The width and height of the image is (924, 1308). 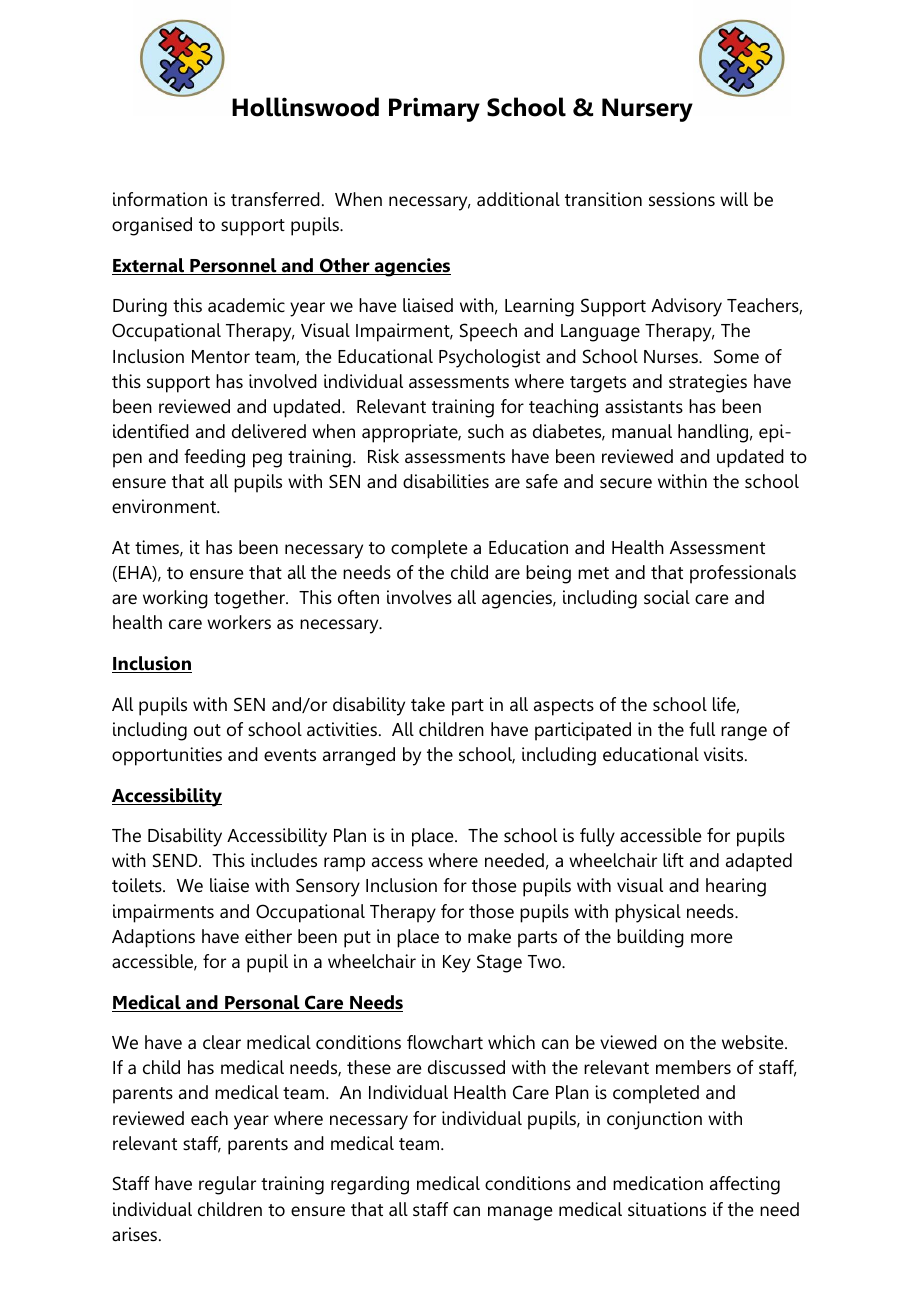 I want to click on feeding, so click(x=214, y=458).
